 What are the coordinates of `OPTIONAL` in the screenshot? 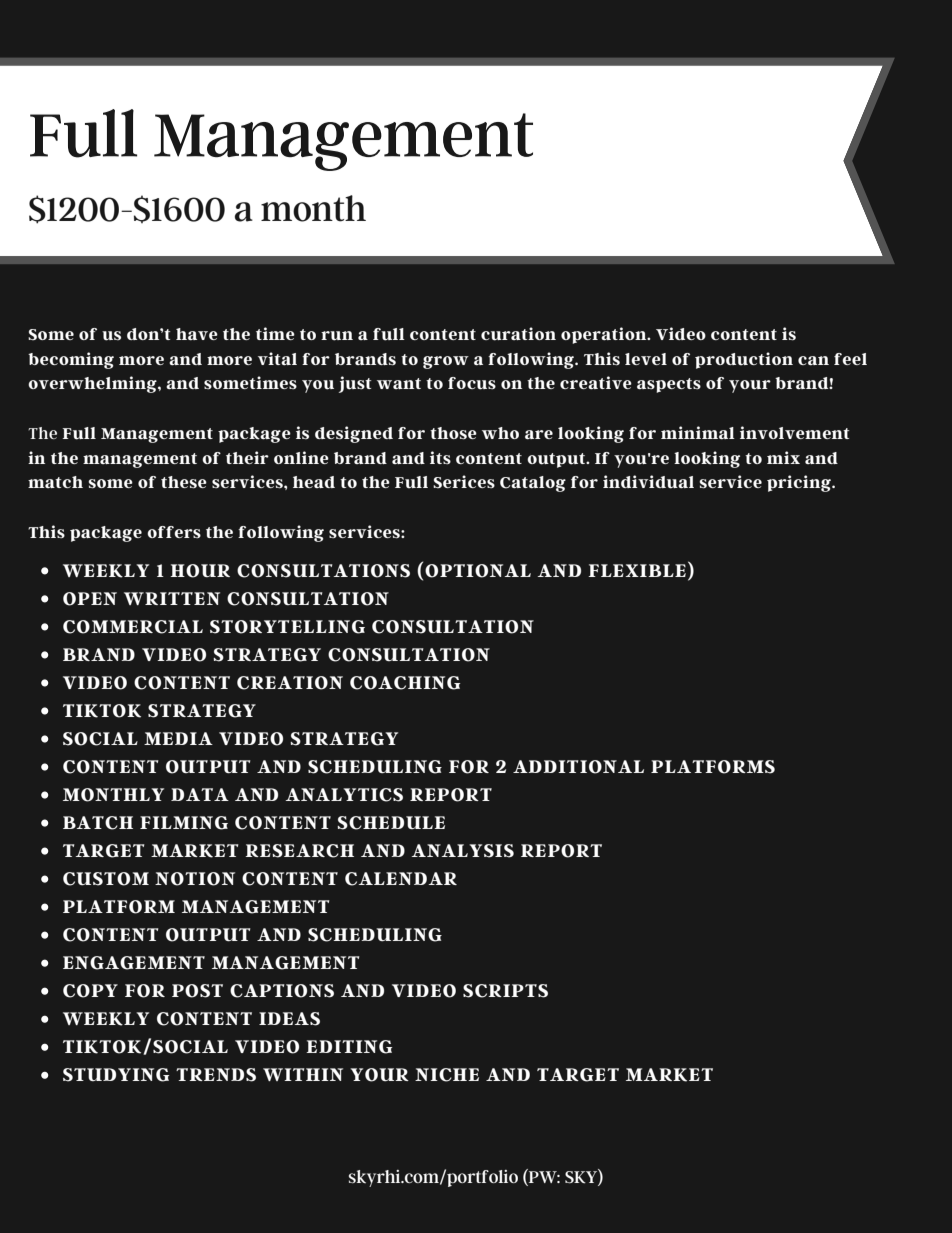 It's located at (478, 571).
